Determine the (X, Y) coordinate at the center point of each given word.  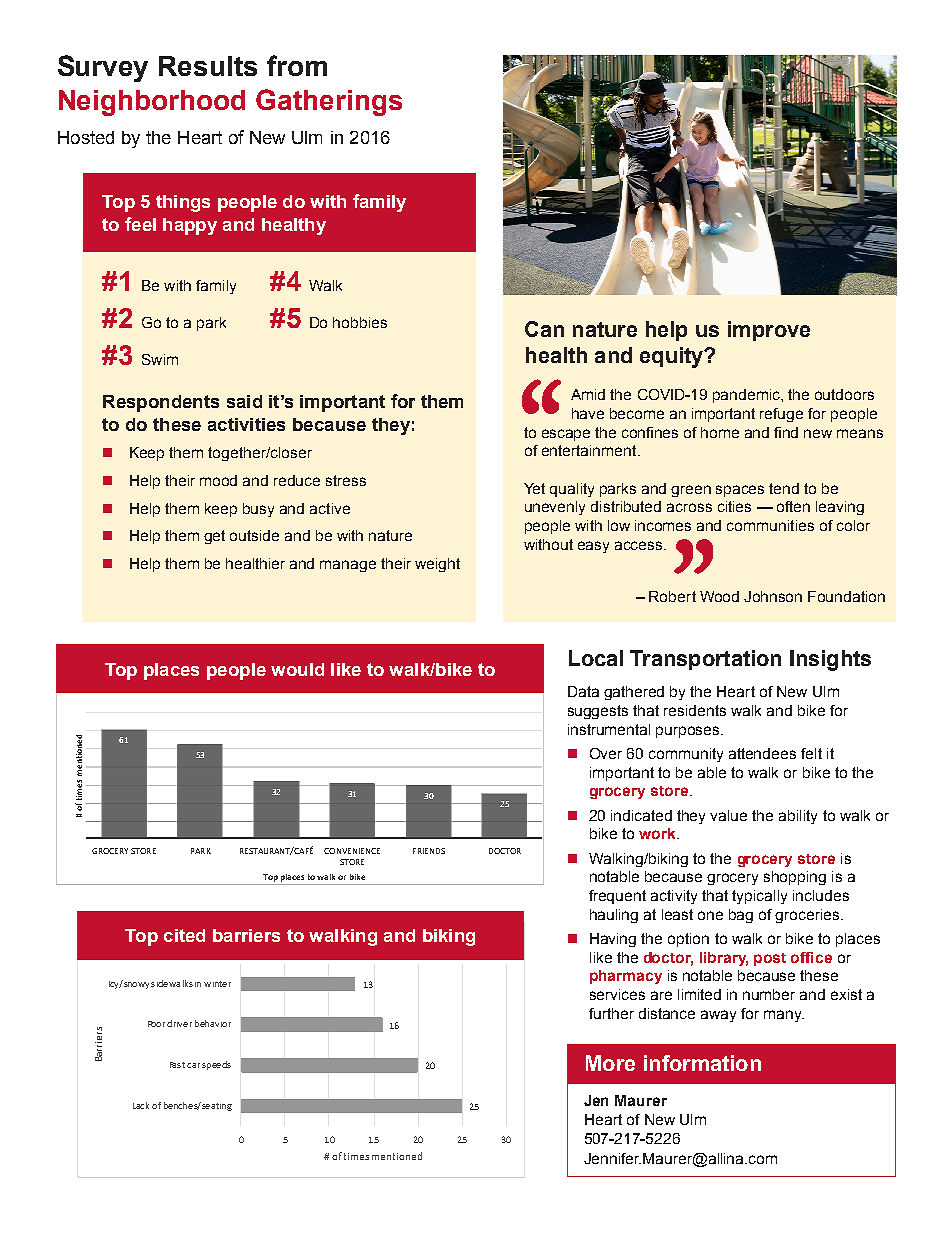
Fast (177, 1065)
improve (769, 331)
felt (811, 753)
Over (606, 753)
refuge (781, 415)
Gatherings (329, 102)
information (702, 1063)
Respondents (161, 403)
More (610, 1063)
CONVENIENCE (352, 851)
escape (566, 435)
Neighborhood (152, 103)
